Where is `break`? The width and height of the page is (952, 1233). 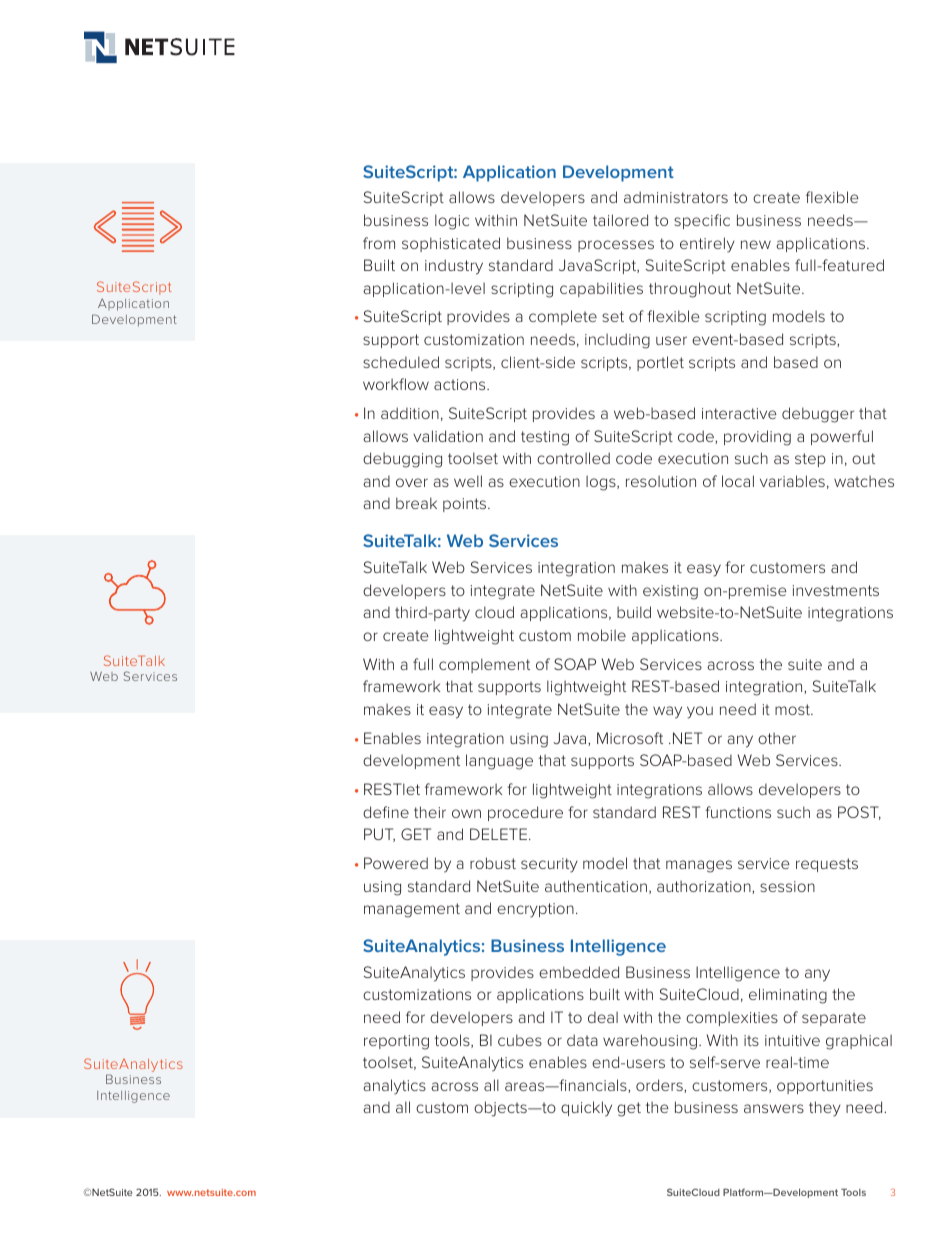 break is located at coordinates (416, 503).
